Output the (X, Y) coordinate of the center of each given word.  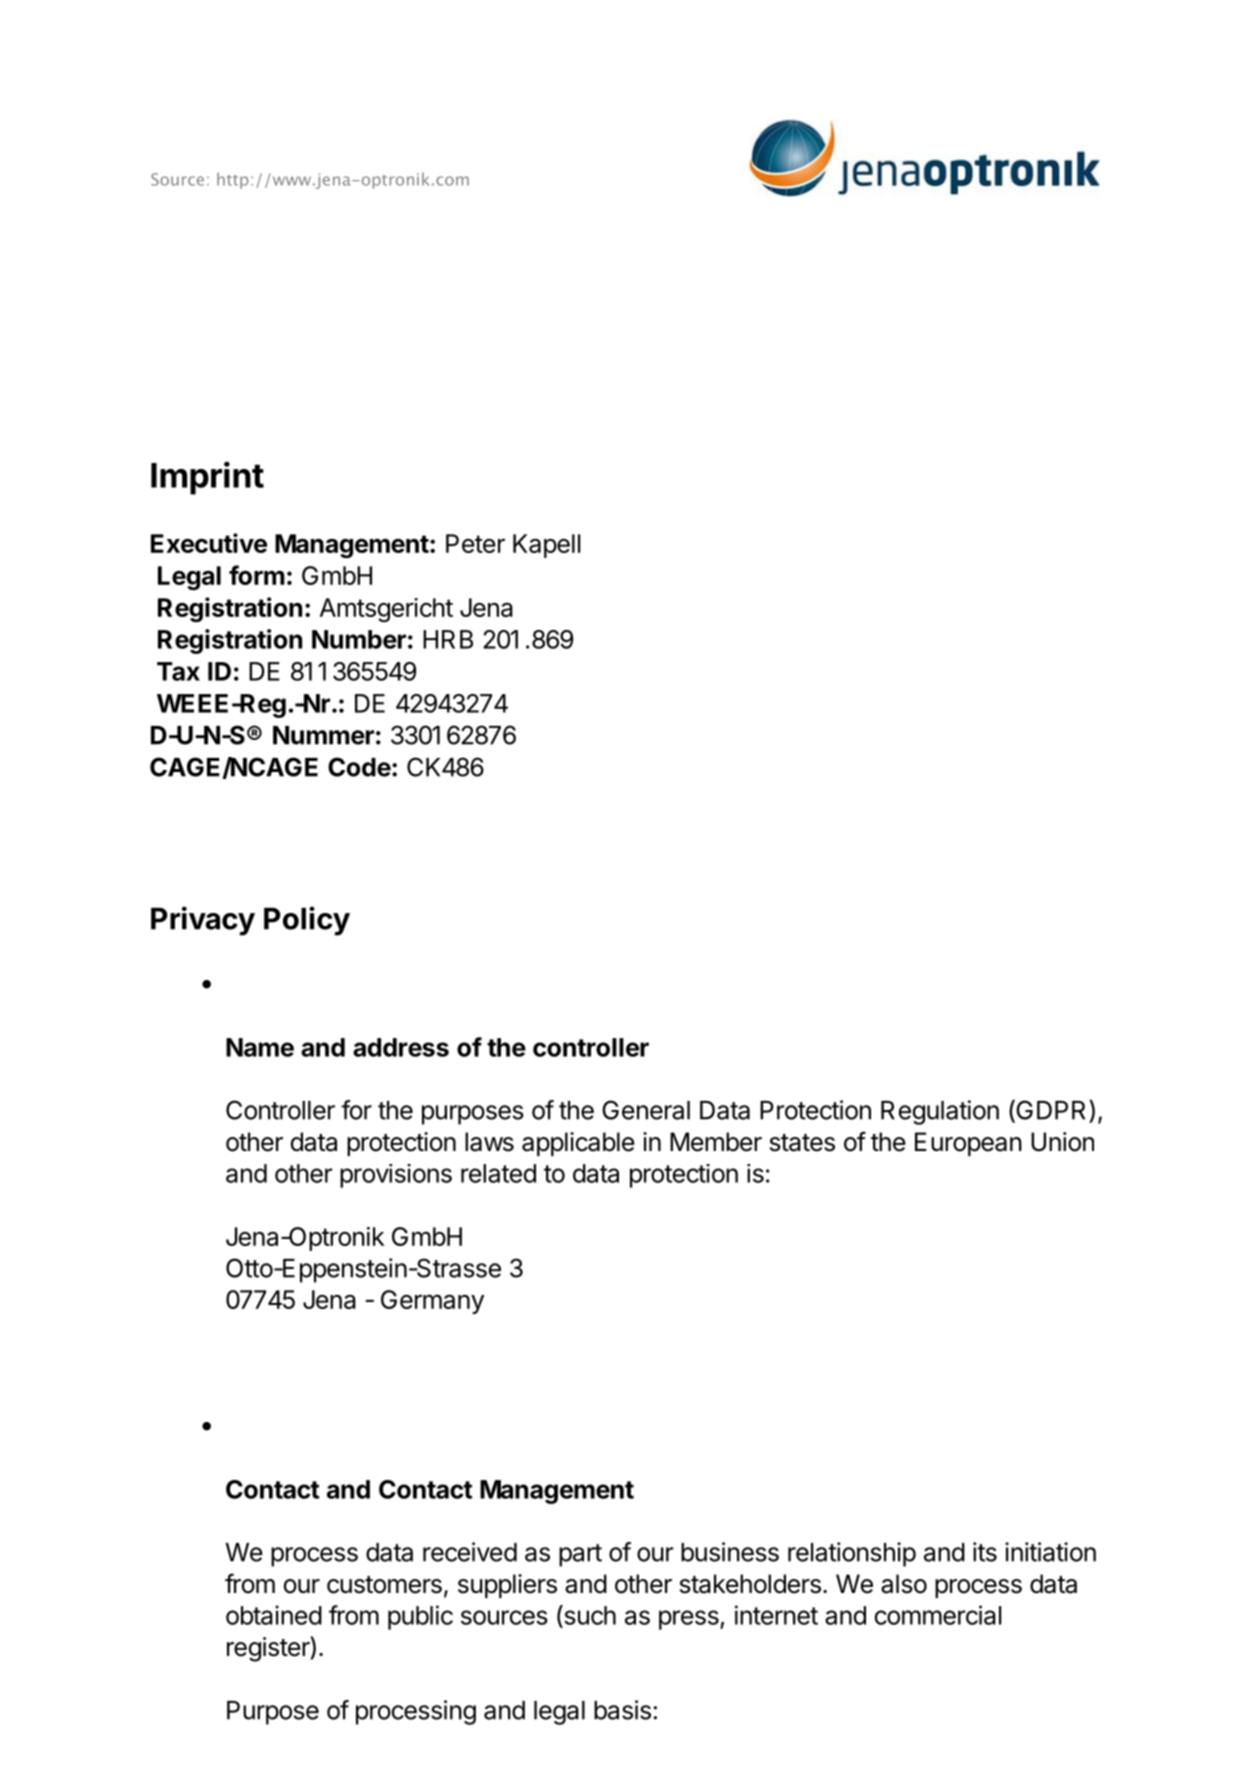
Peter (475, 543)
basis (622, 1710)
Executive (209, 543)
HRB (448, 639)
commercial (938, 1615)
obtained (274, 1615)
